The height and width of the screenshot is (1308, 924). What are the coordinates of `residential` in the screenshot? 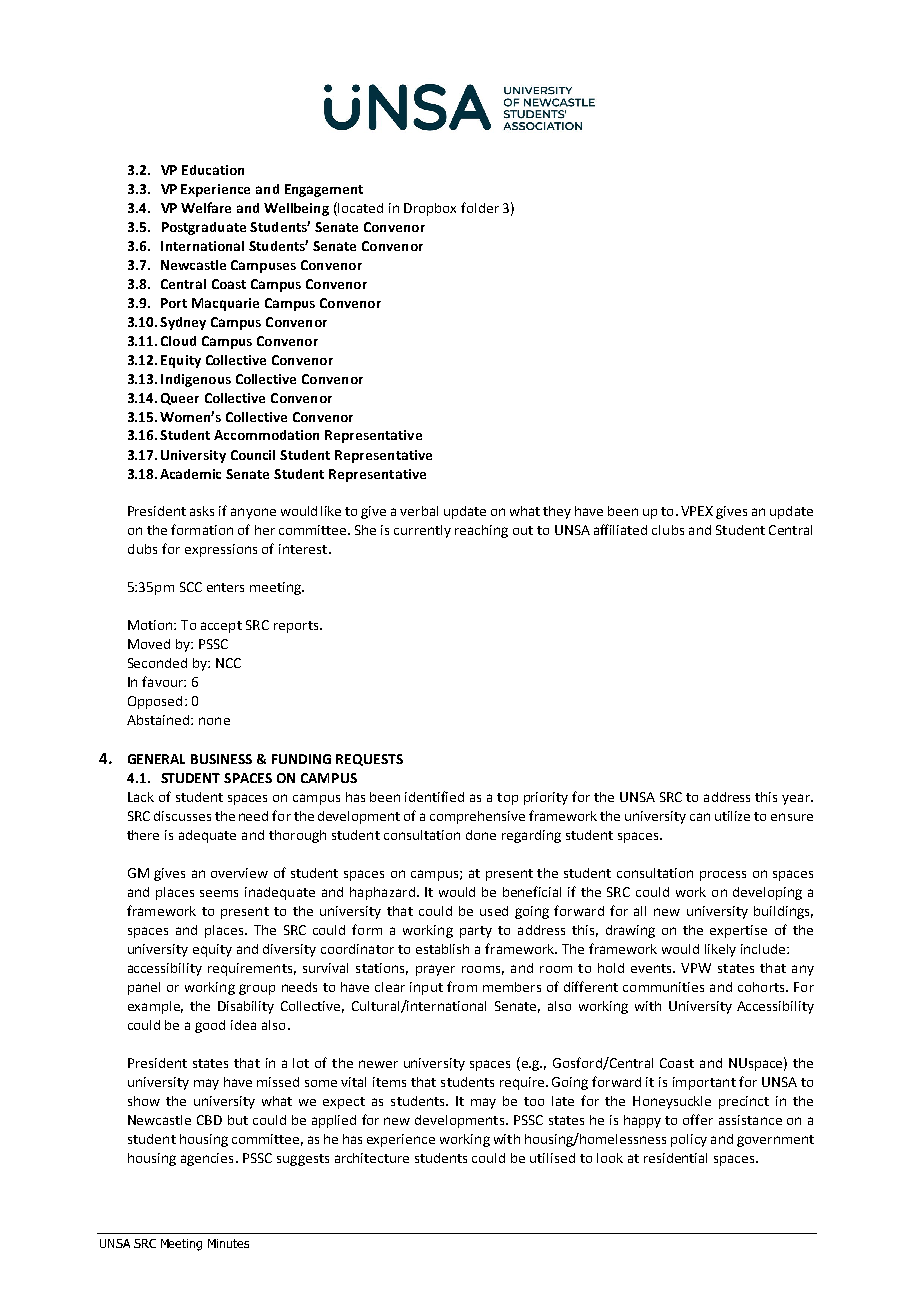 It's located at (675, 1158).
